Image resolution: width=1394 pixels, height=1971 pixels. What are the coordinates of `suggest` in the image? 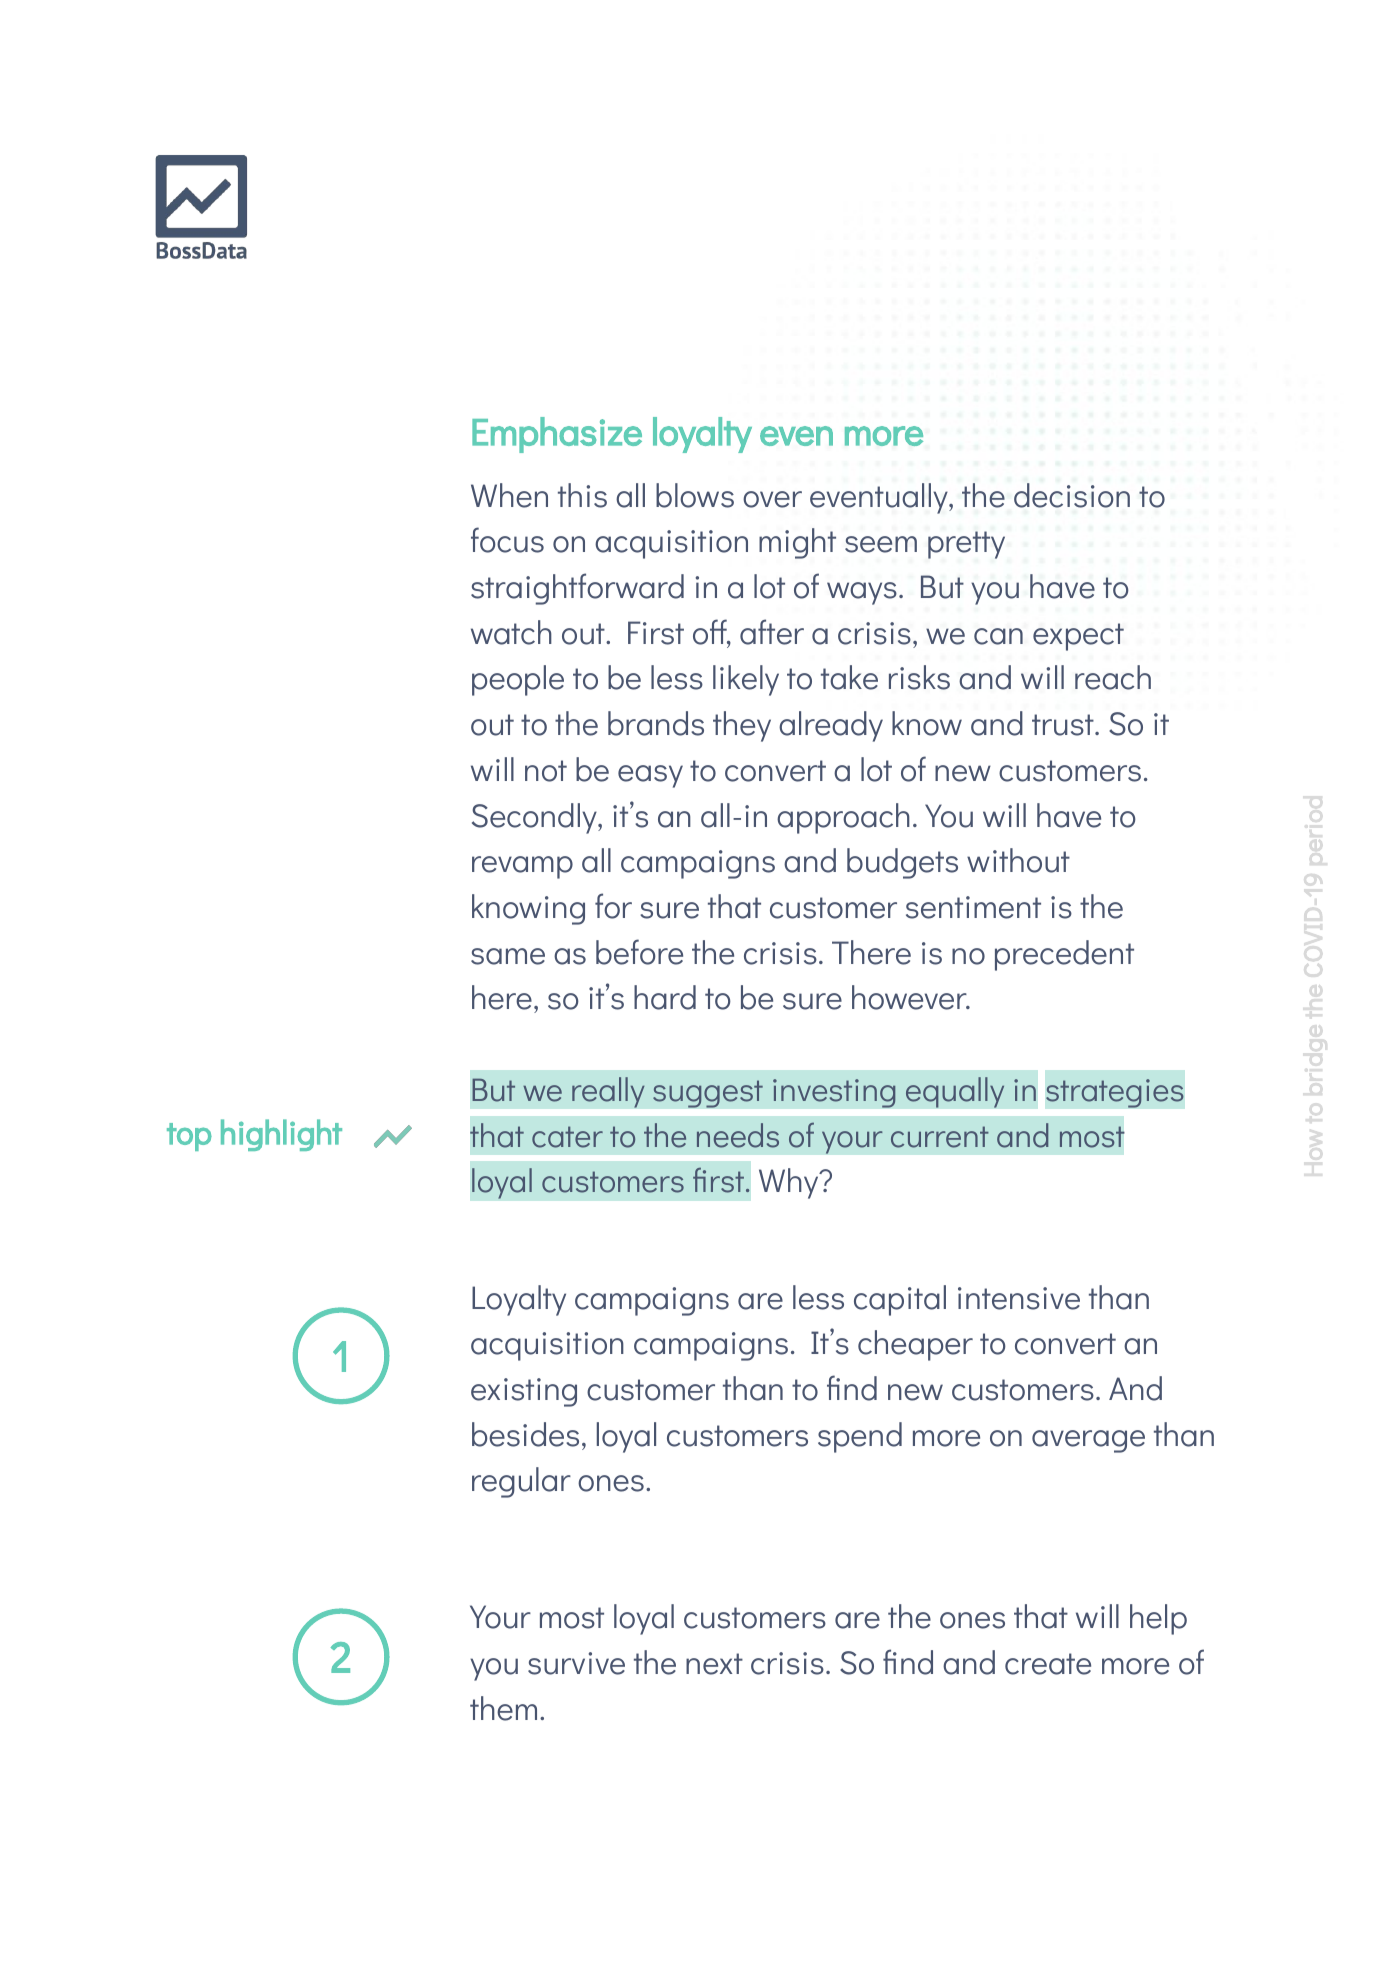 It's located at (708, 1094).
